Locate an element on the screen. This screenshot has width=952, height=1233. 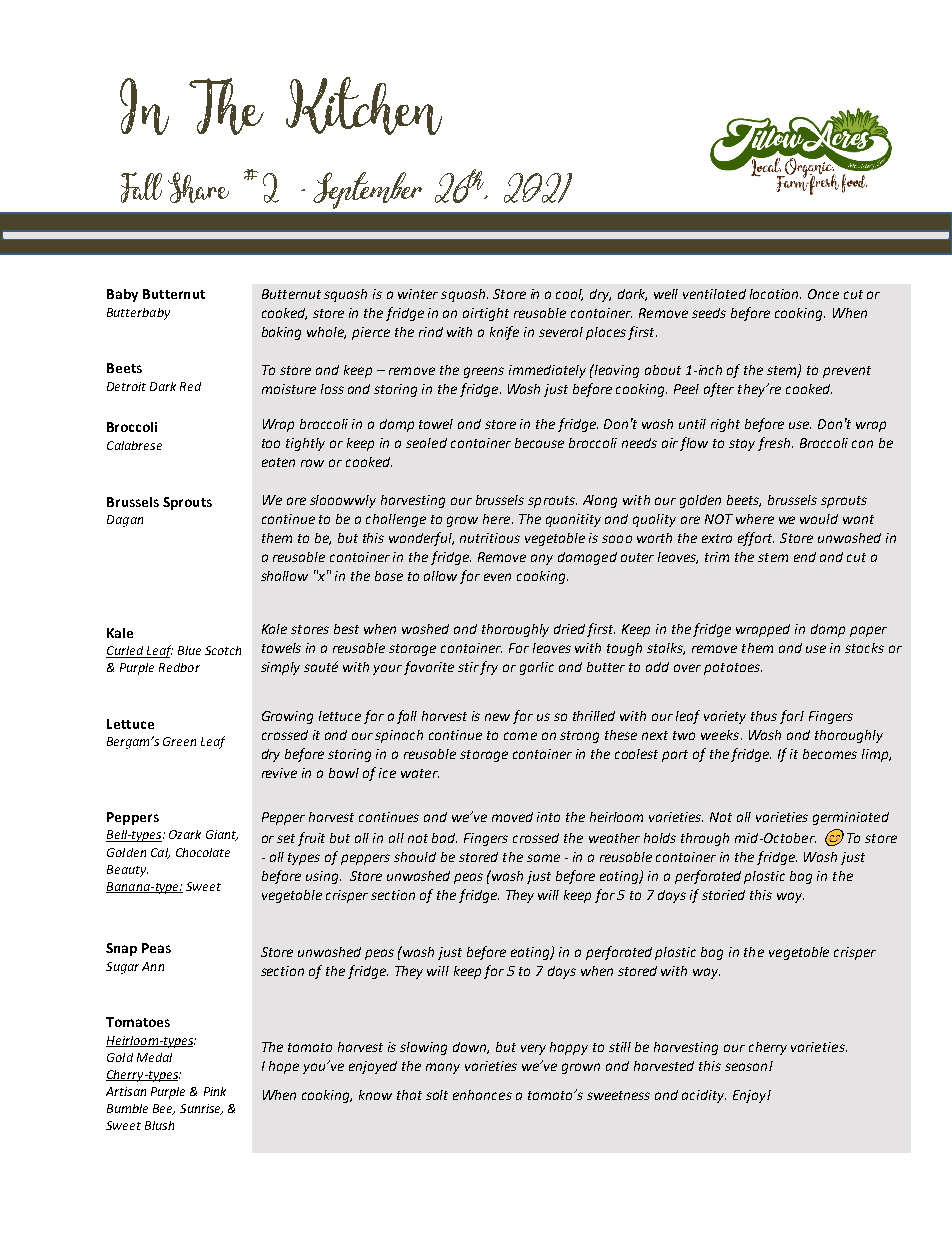
season is located at coordinates (747, 1067).
